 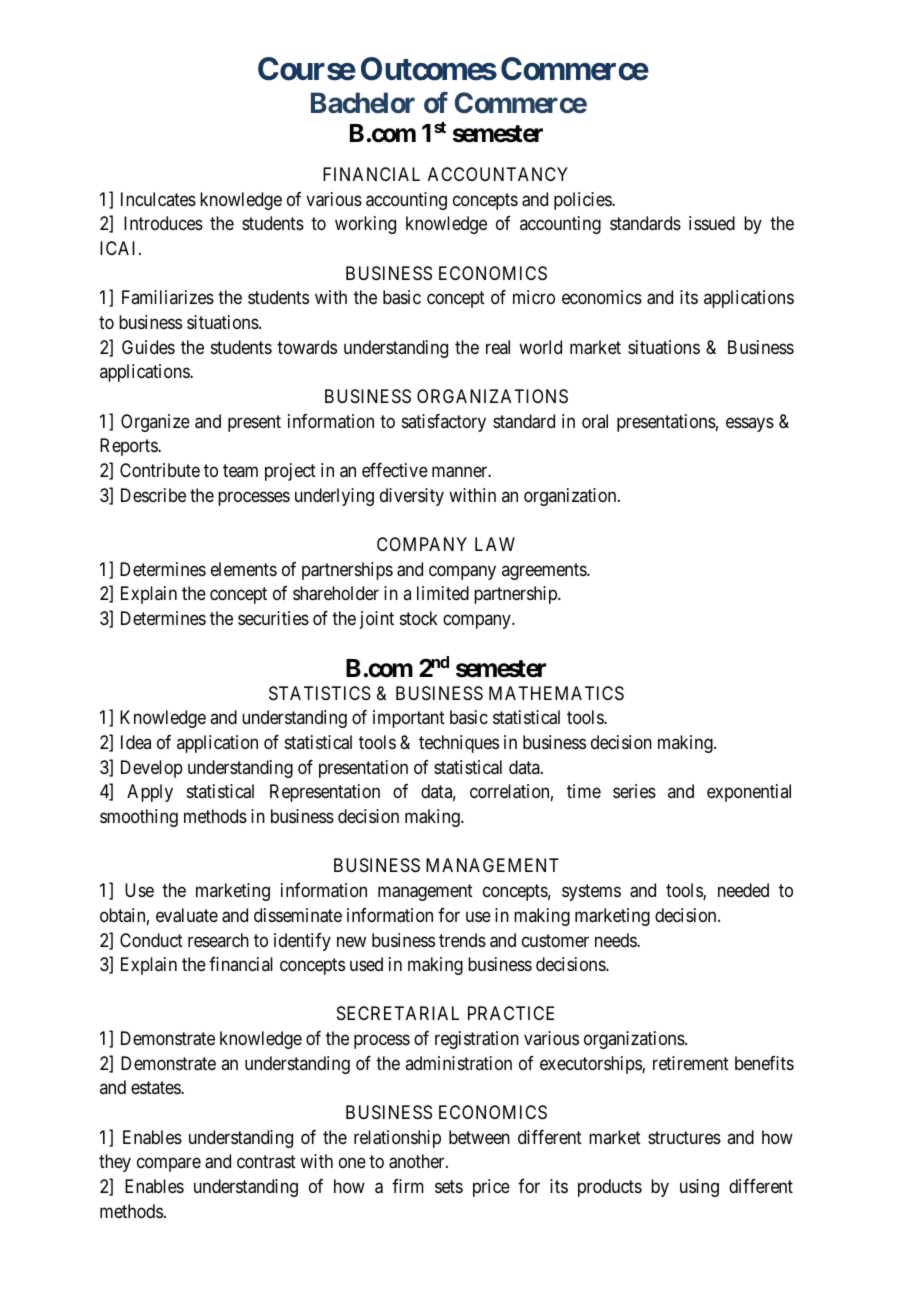 I want to click on issued, so click(x=712, y=223).
